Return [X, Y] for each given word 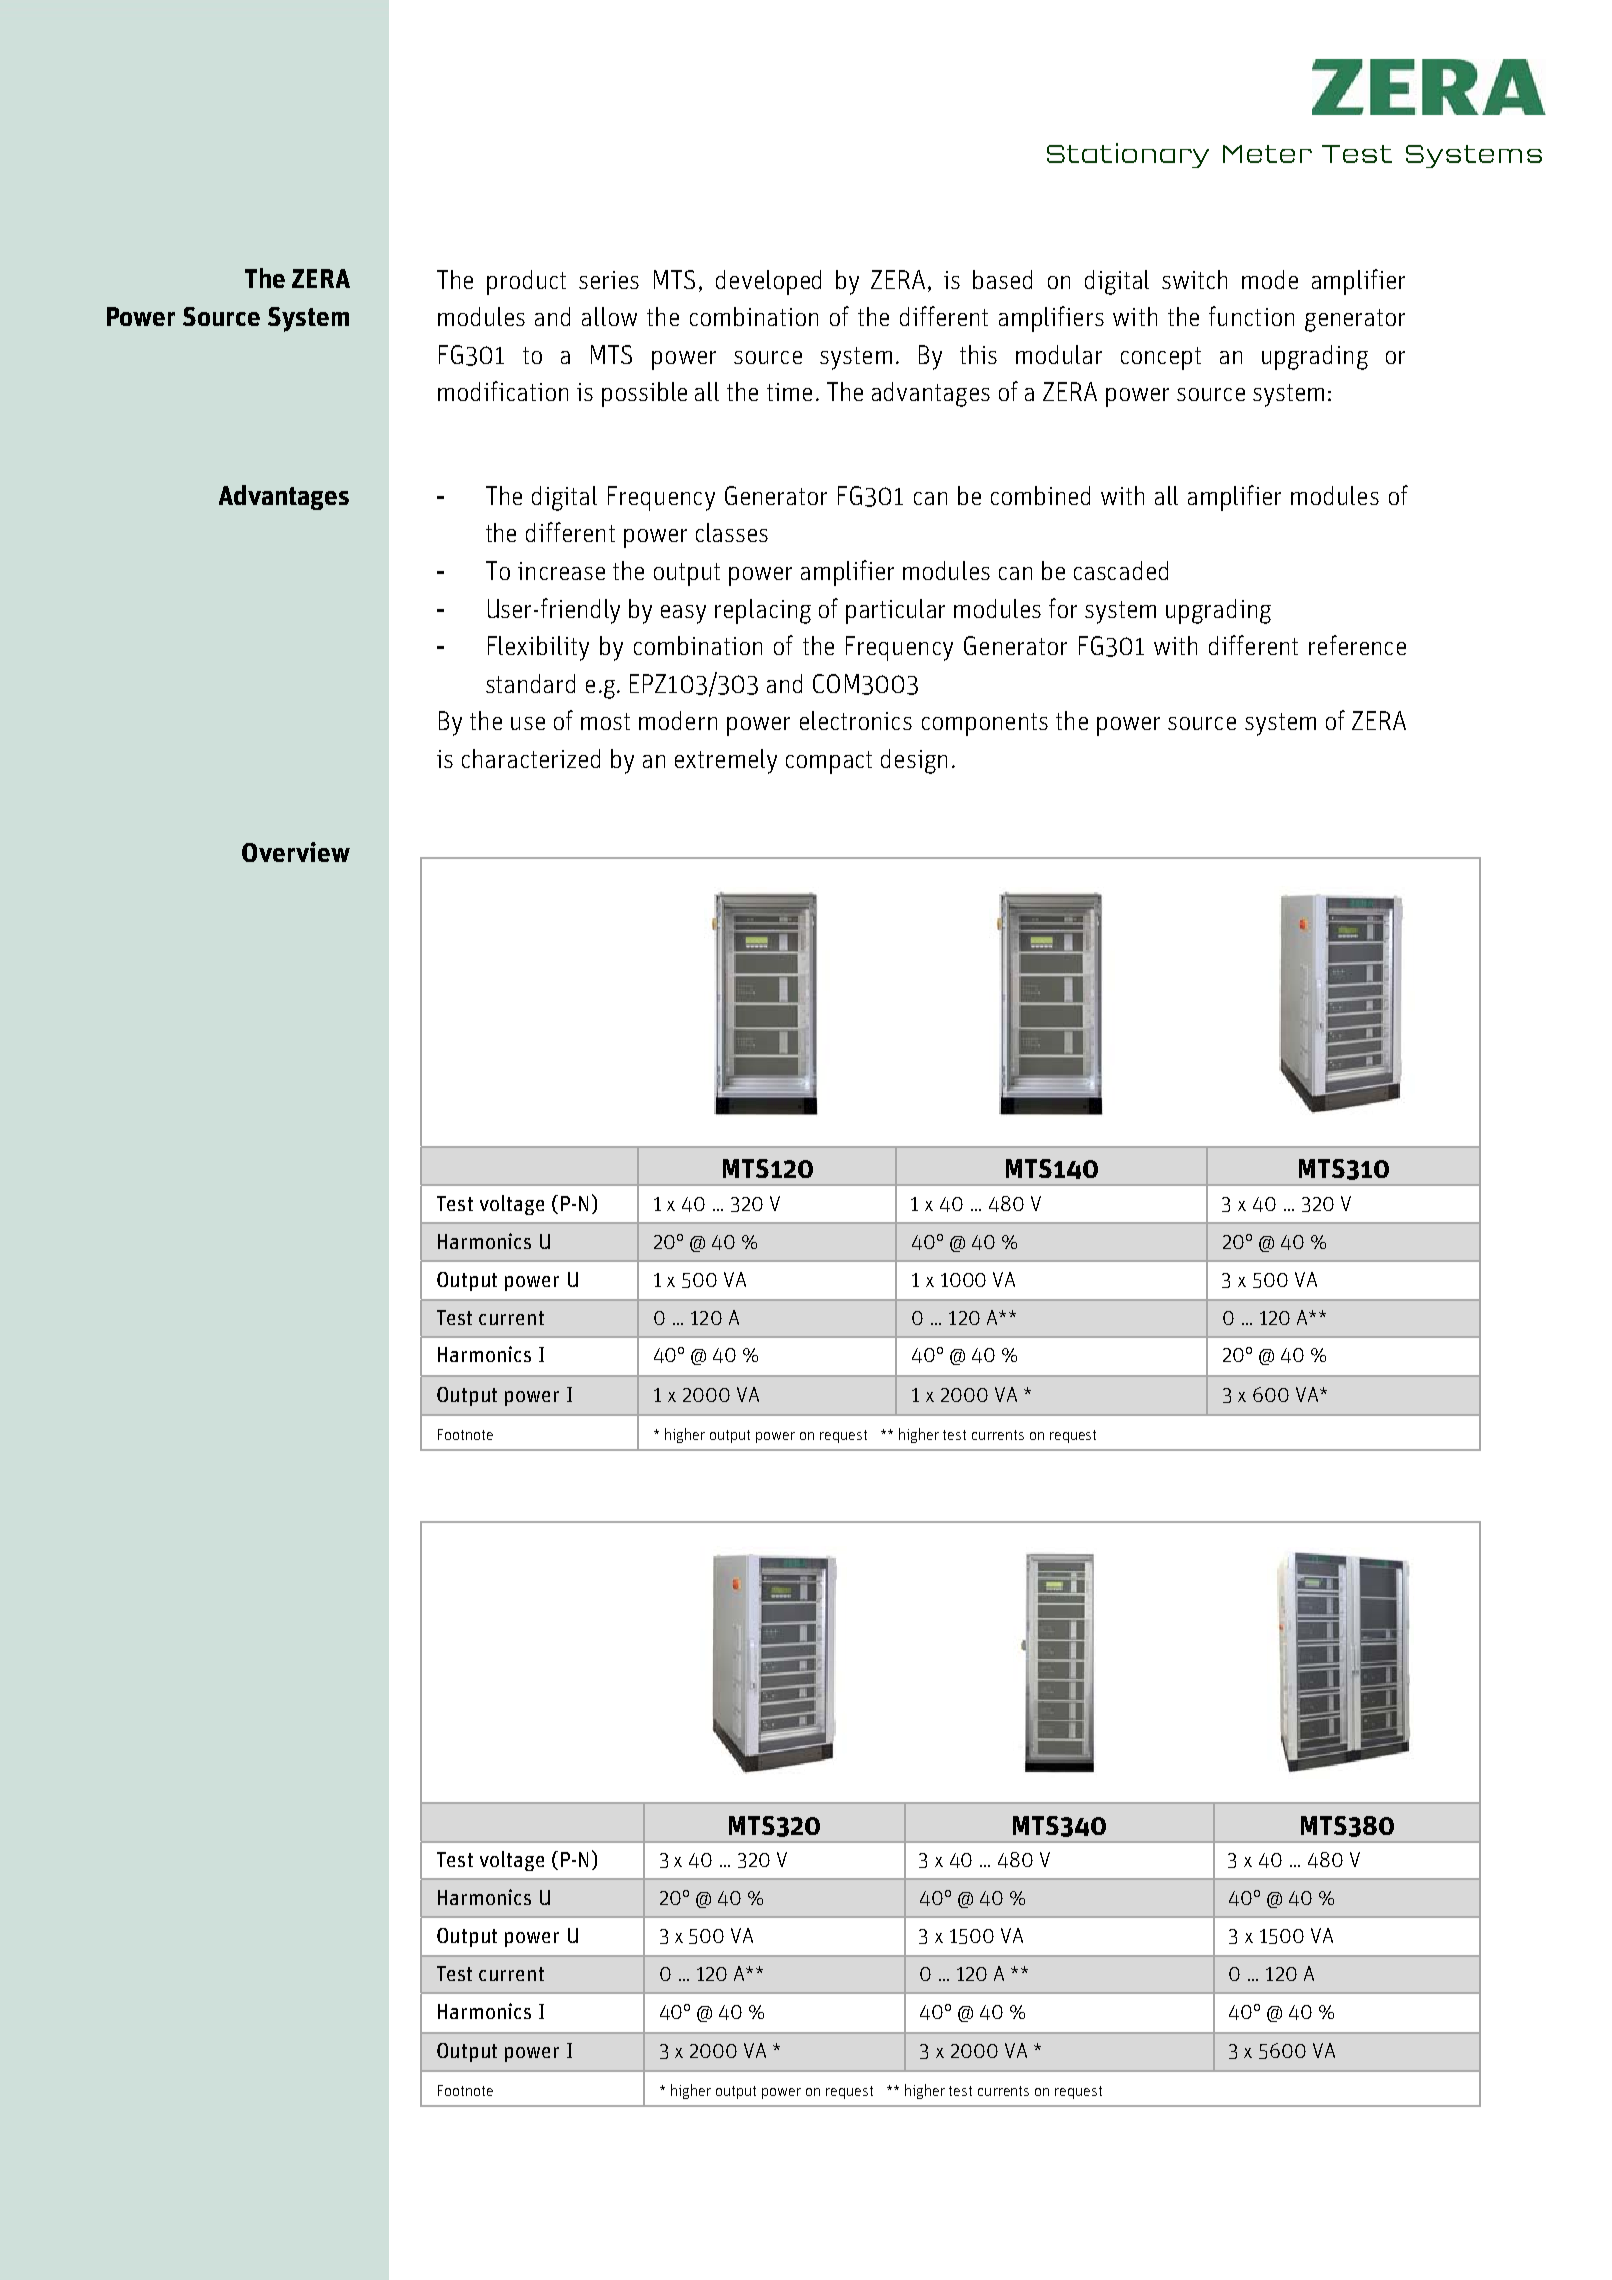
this [978, 354]
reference [1357, 645]
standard [530, 683]
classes [732, 532]
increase [561, 571]
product [526, 282]
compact [829, 762]
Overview [296, 852]
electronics [856, 720]
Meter [1267, 154]
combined [1040, 495]
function [1251, 316]
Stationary [1128, 155]
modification [503, 391]
